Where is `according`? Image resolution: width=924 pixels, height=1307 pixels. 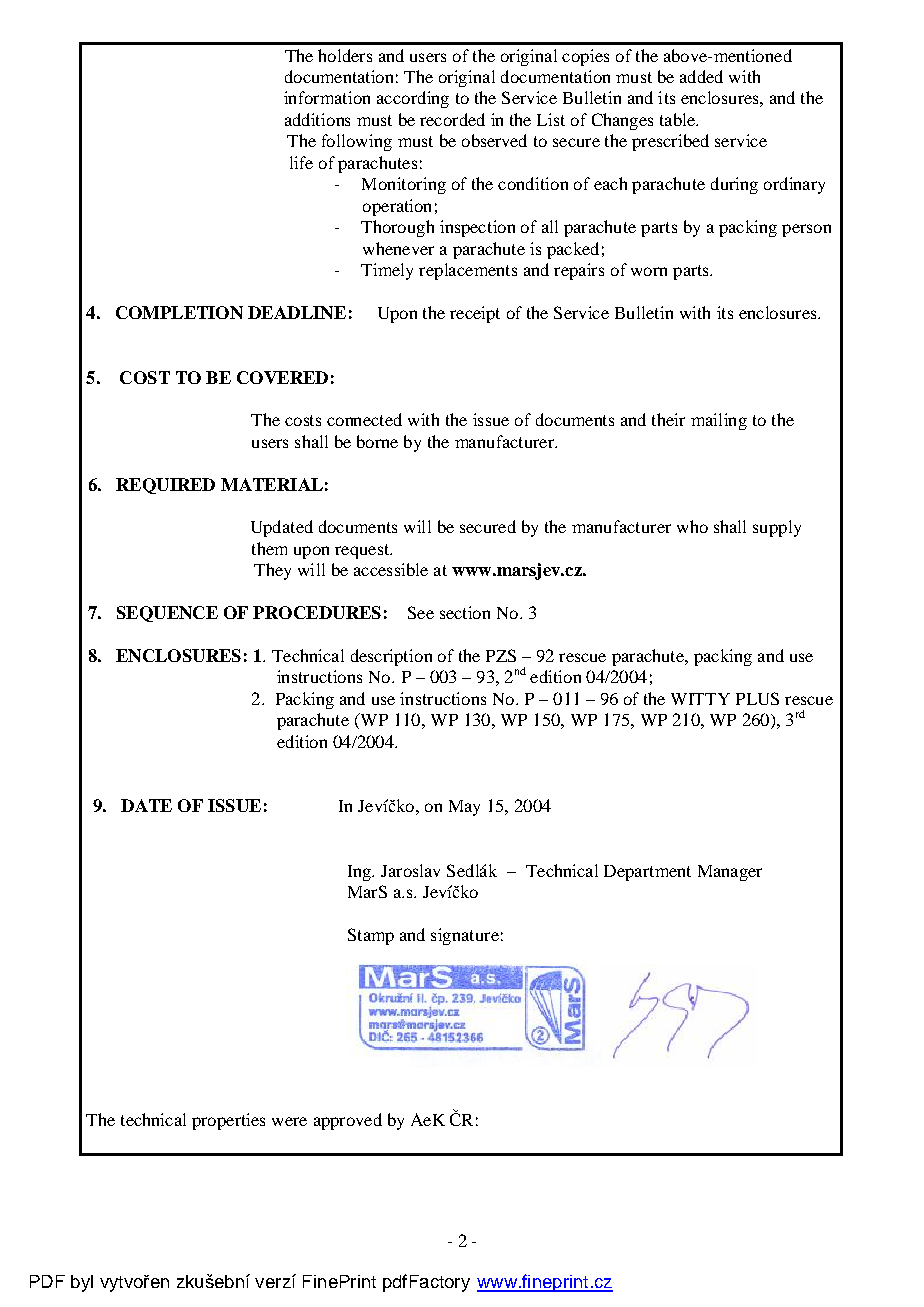
according is located at coordinates (413, 99).
